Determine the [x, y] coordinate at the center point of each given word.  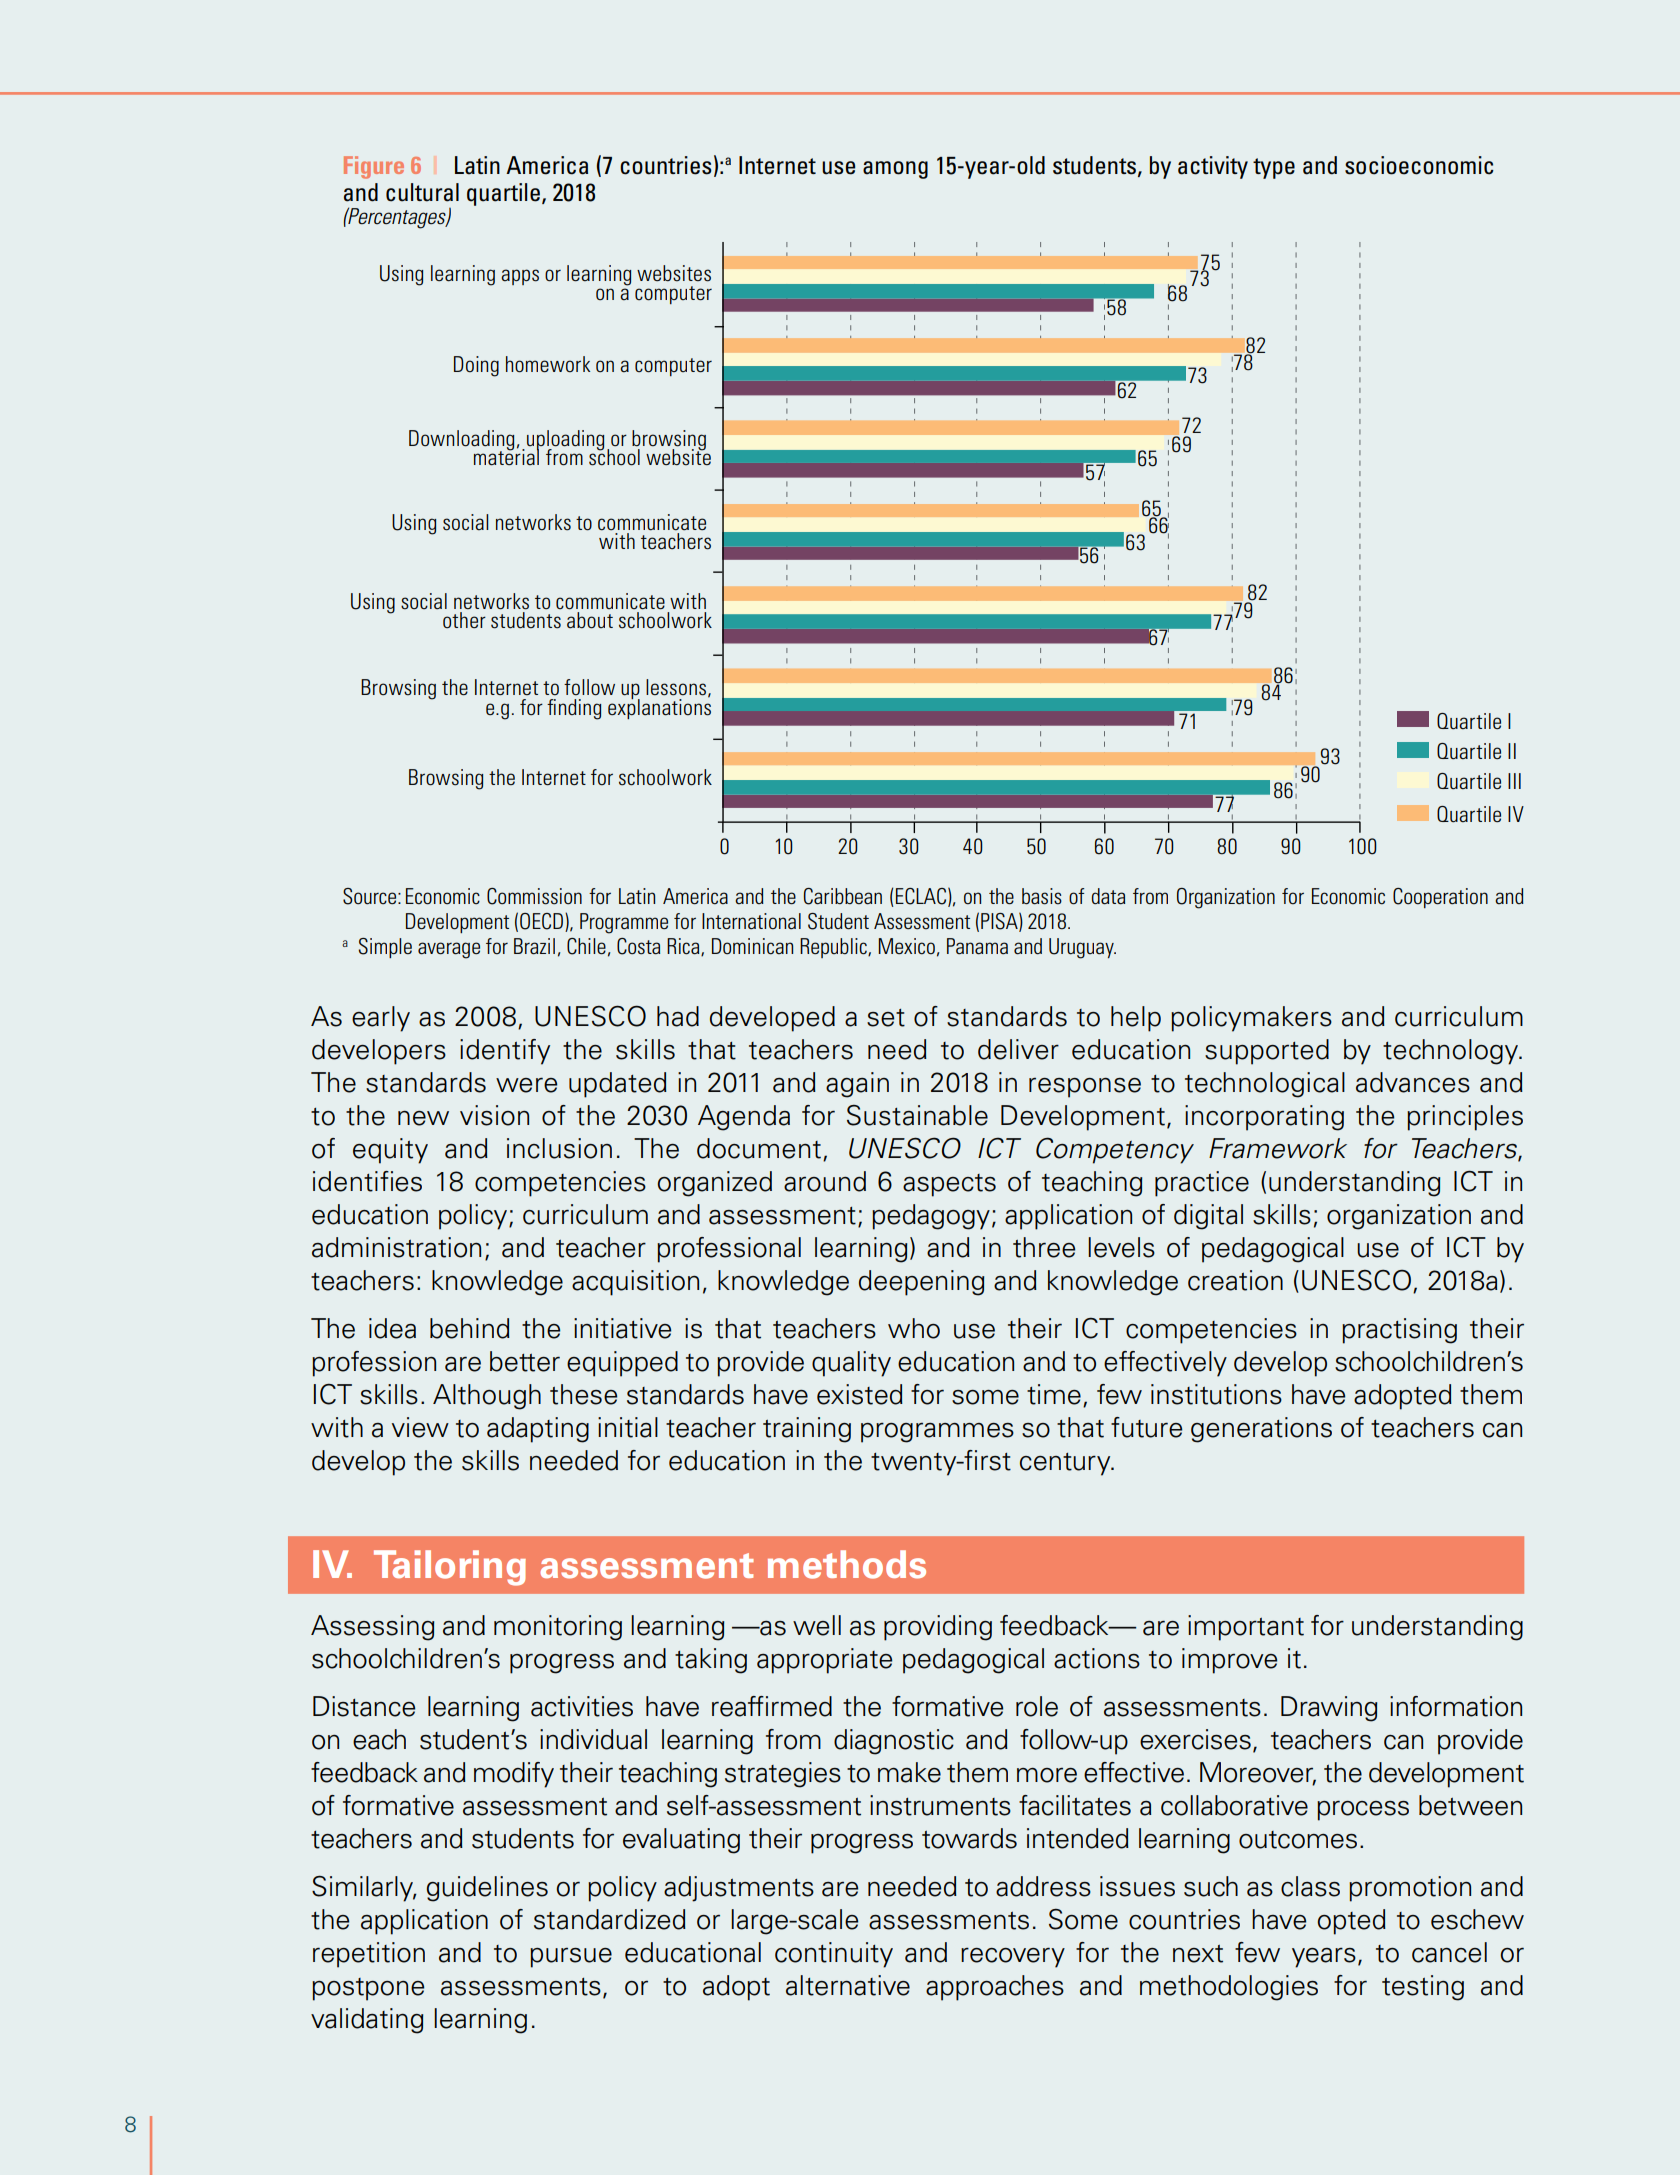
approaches [995, 1988]
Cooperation [1440, 898]
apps [520, 277]
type [1274, 168]
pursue [571, 1958]
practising [1399, 1331]
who [914, 1328]
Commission [534, 896]
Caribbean [843, 896]
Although [487, 1397]
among [895, 170]
